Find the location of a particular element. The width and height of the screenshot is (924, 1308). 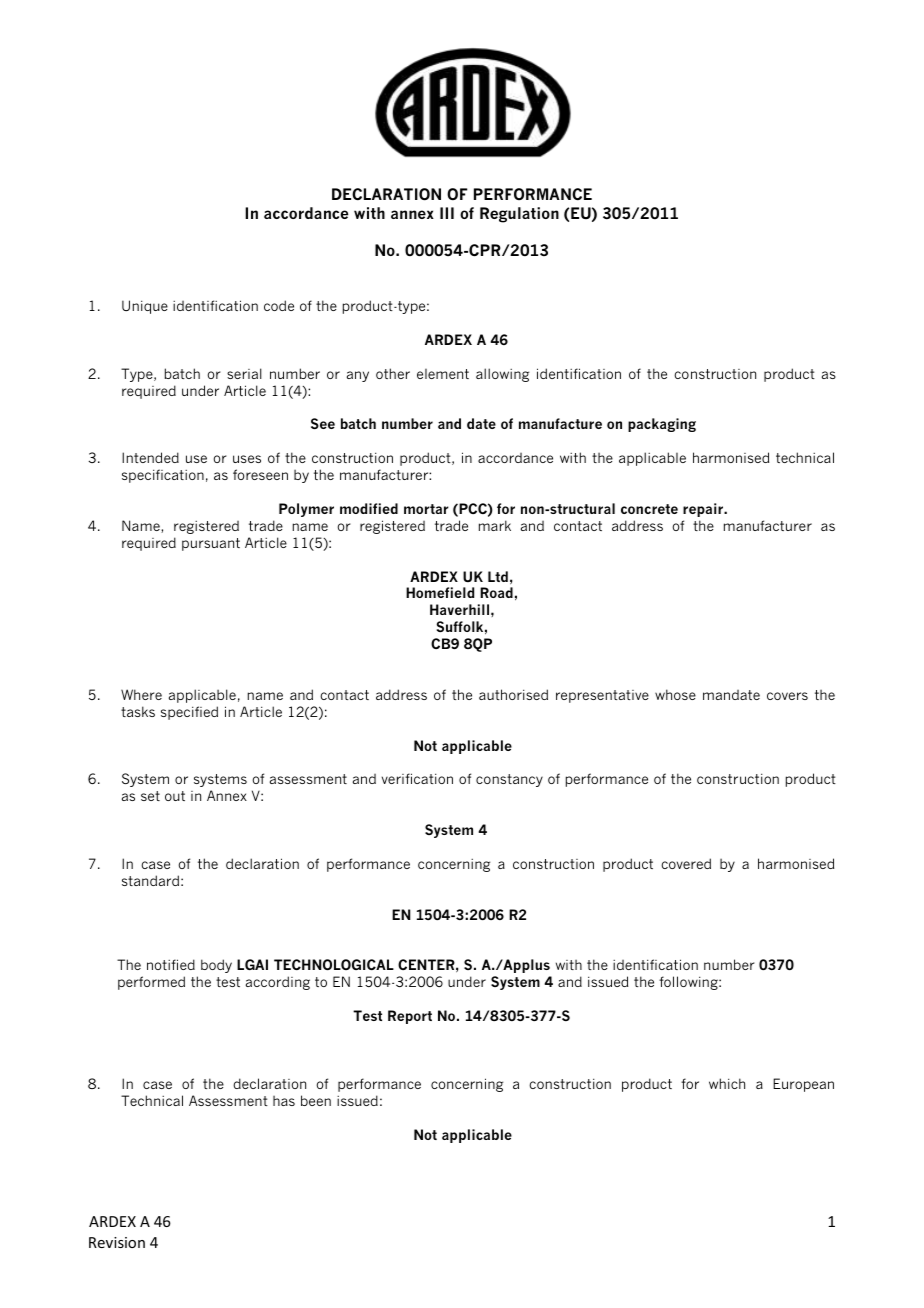

Unique is located at coordinates (145, 307).
